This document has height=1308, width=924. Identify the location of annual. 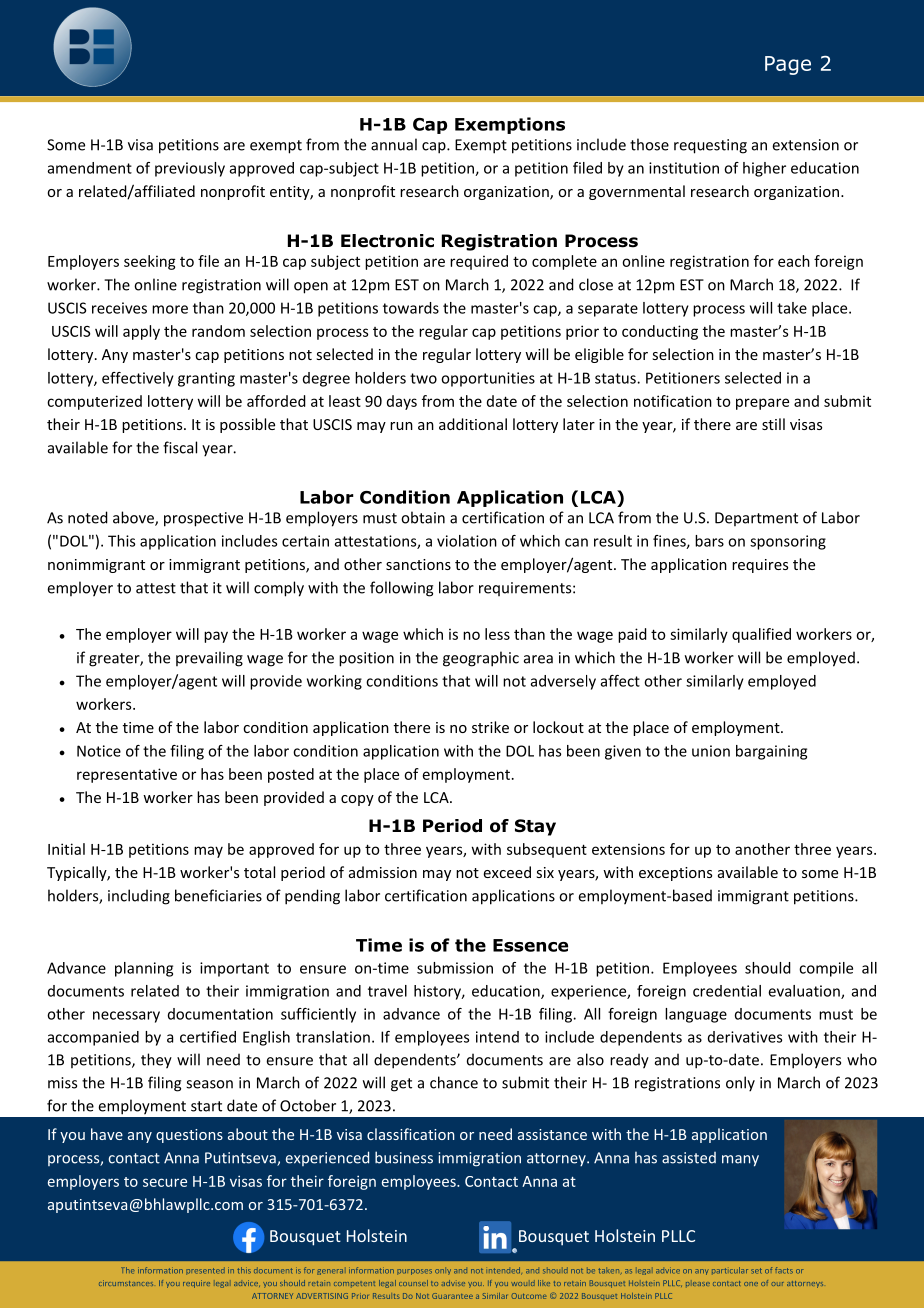
(394, 144).
